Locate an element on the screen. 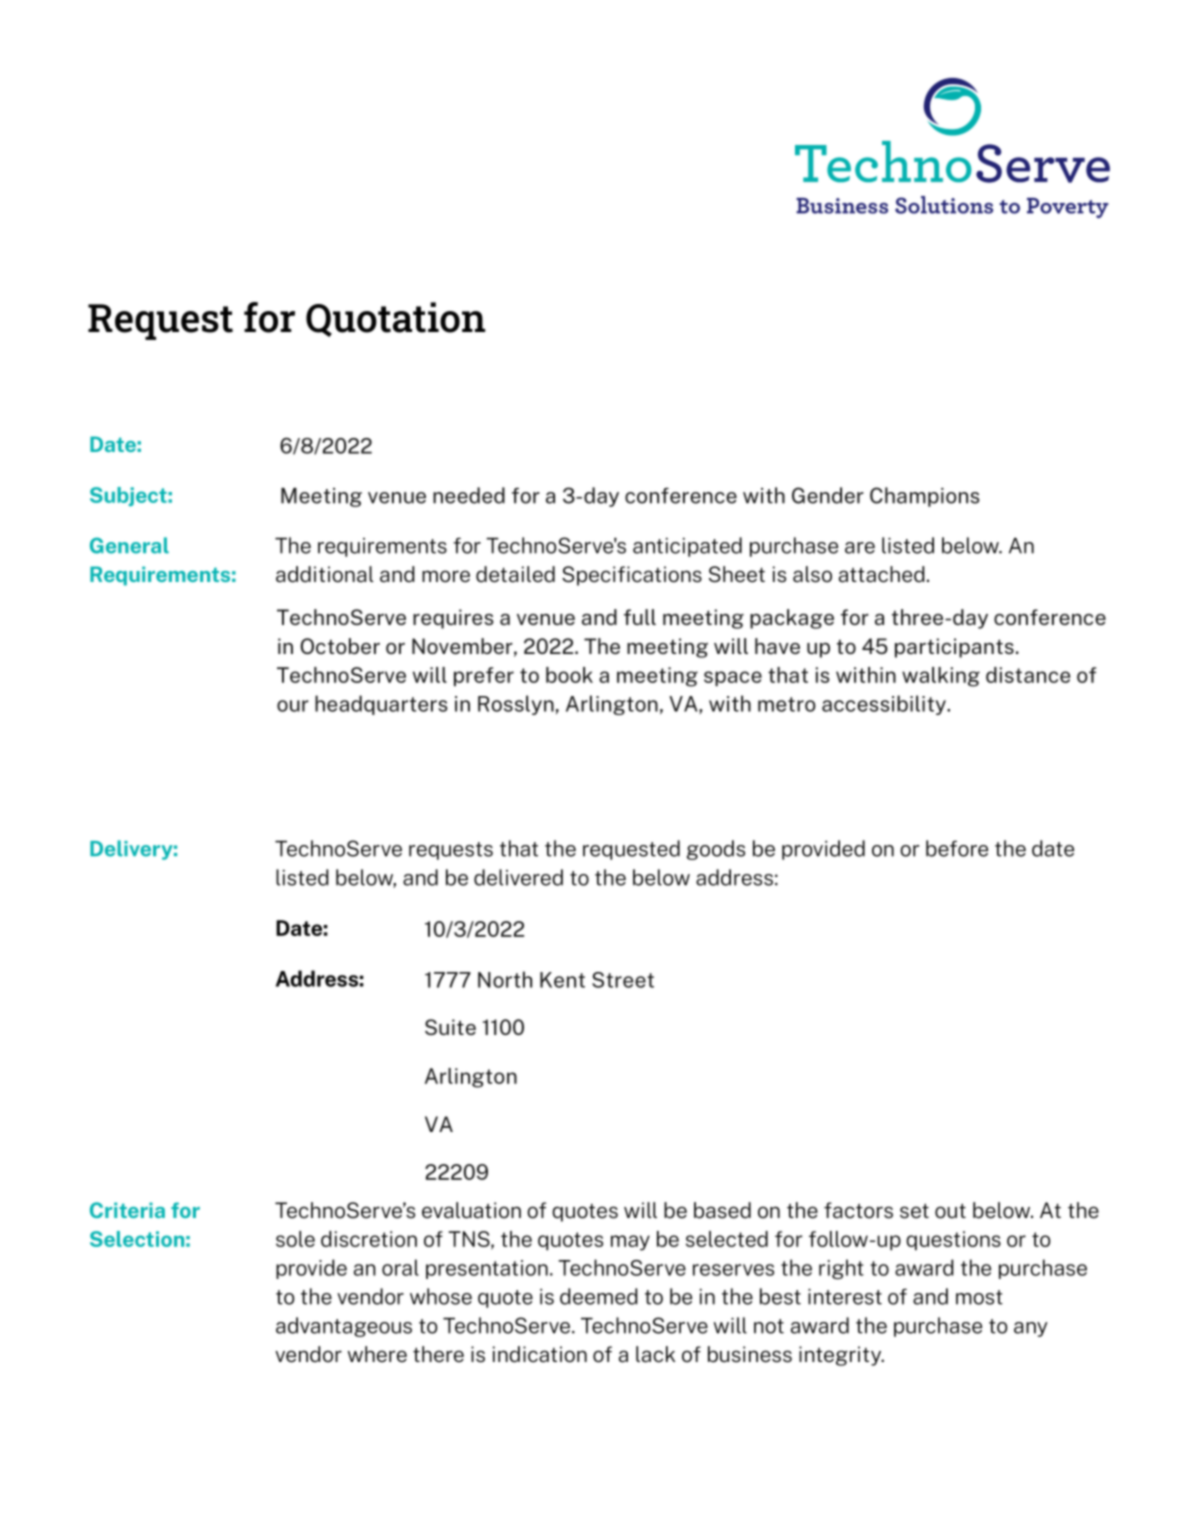 Image resolution: width=1187 pixels, height=1536 pixels. Kent is located at coordinates (562, 980).
